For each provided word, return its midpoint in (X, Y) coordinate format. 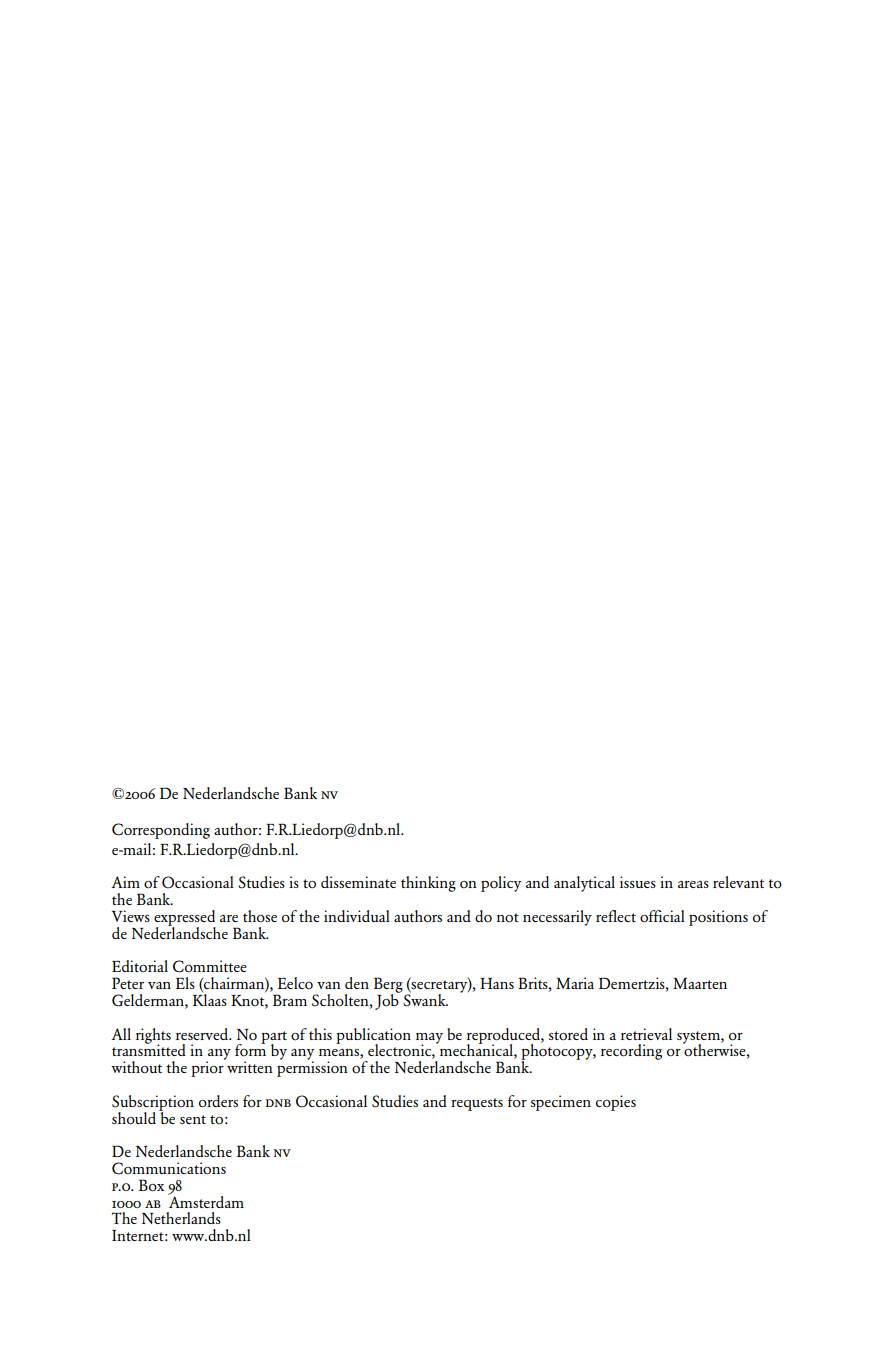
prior (208, 1068)
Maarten (700, 983)
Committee (210, 966)
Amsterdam (206, 1200)
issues (638, 882)
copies (616, 1103)
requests (477, 1104)
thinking (428, 884)
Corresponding (161, 831)
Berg (388, 986)
